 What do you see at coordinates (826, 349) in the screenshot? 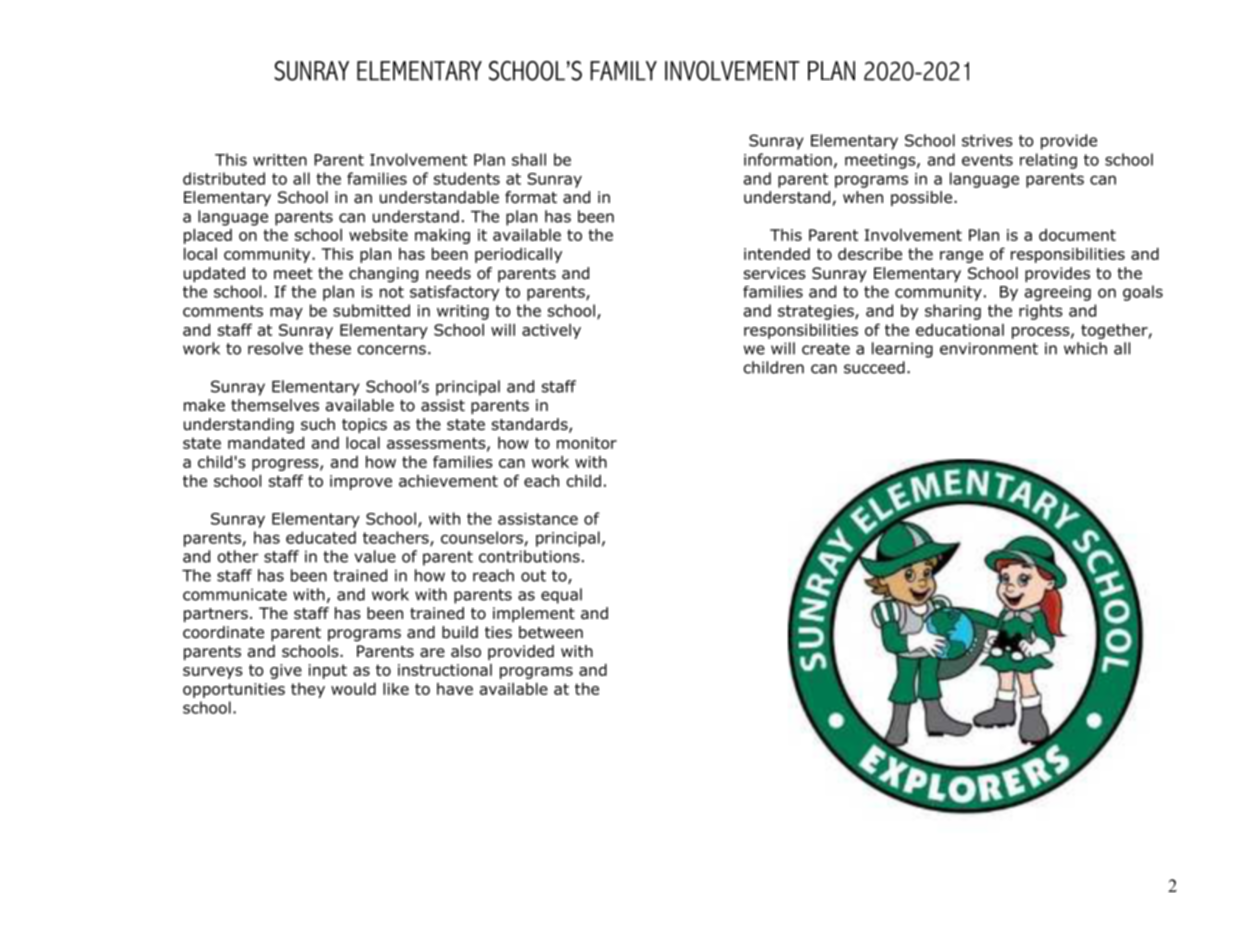
I see `create` at bounding box center [826, 349].
